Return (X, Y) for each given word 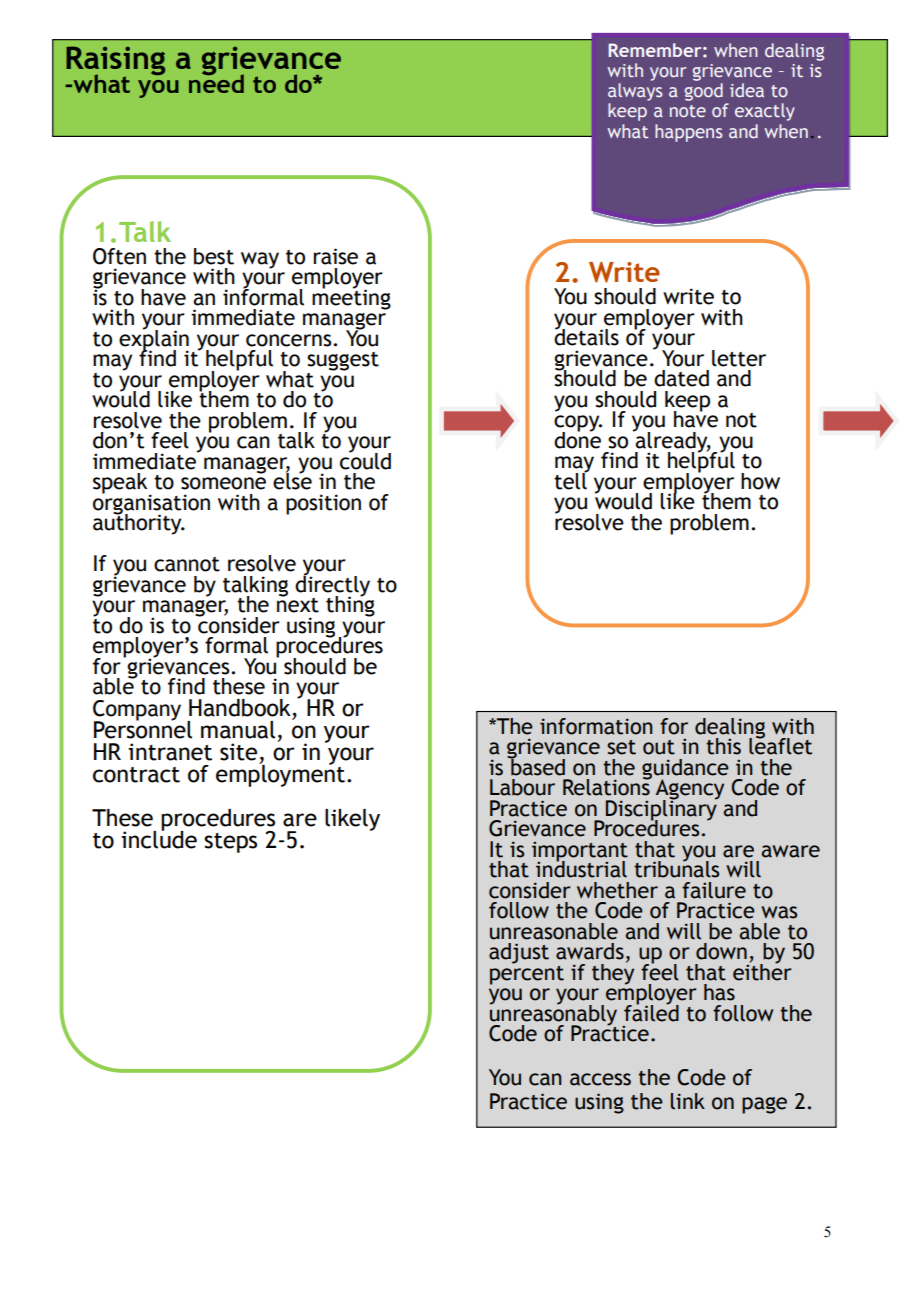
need (216, 82)
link (688, 1101)
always (635, 93)
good (704, 92)
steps (230, 843)
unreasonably (553, 1015)
